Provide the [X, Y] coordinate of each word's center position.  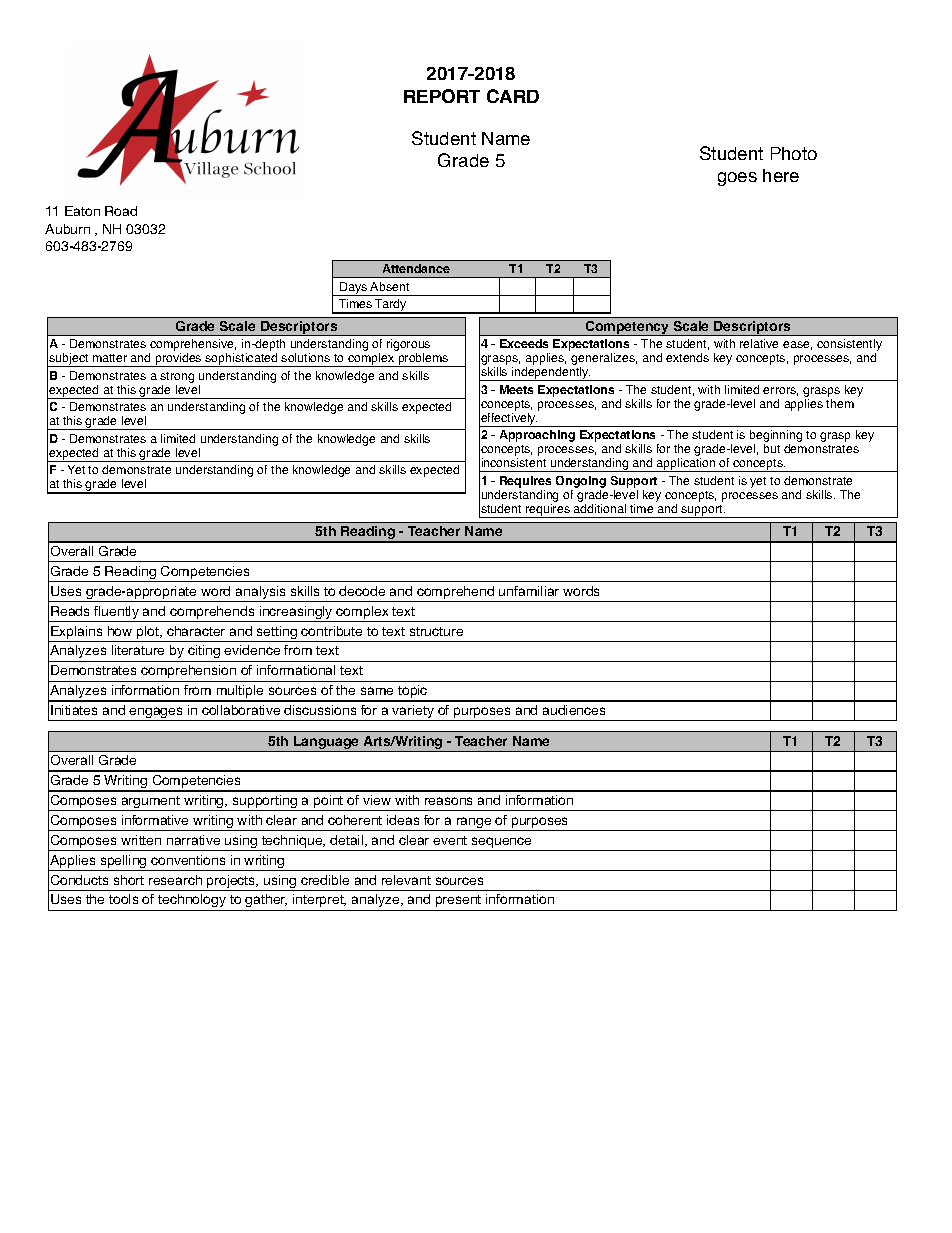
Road [121, 211]
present [458, 901]
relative [759, 343]
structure [436, 631]
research [175, 880]
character [196, 631]
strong [177, 377]
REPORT [442, 96]
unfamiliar [529, 591]
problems [423, 360]
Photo [794, 153]
